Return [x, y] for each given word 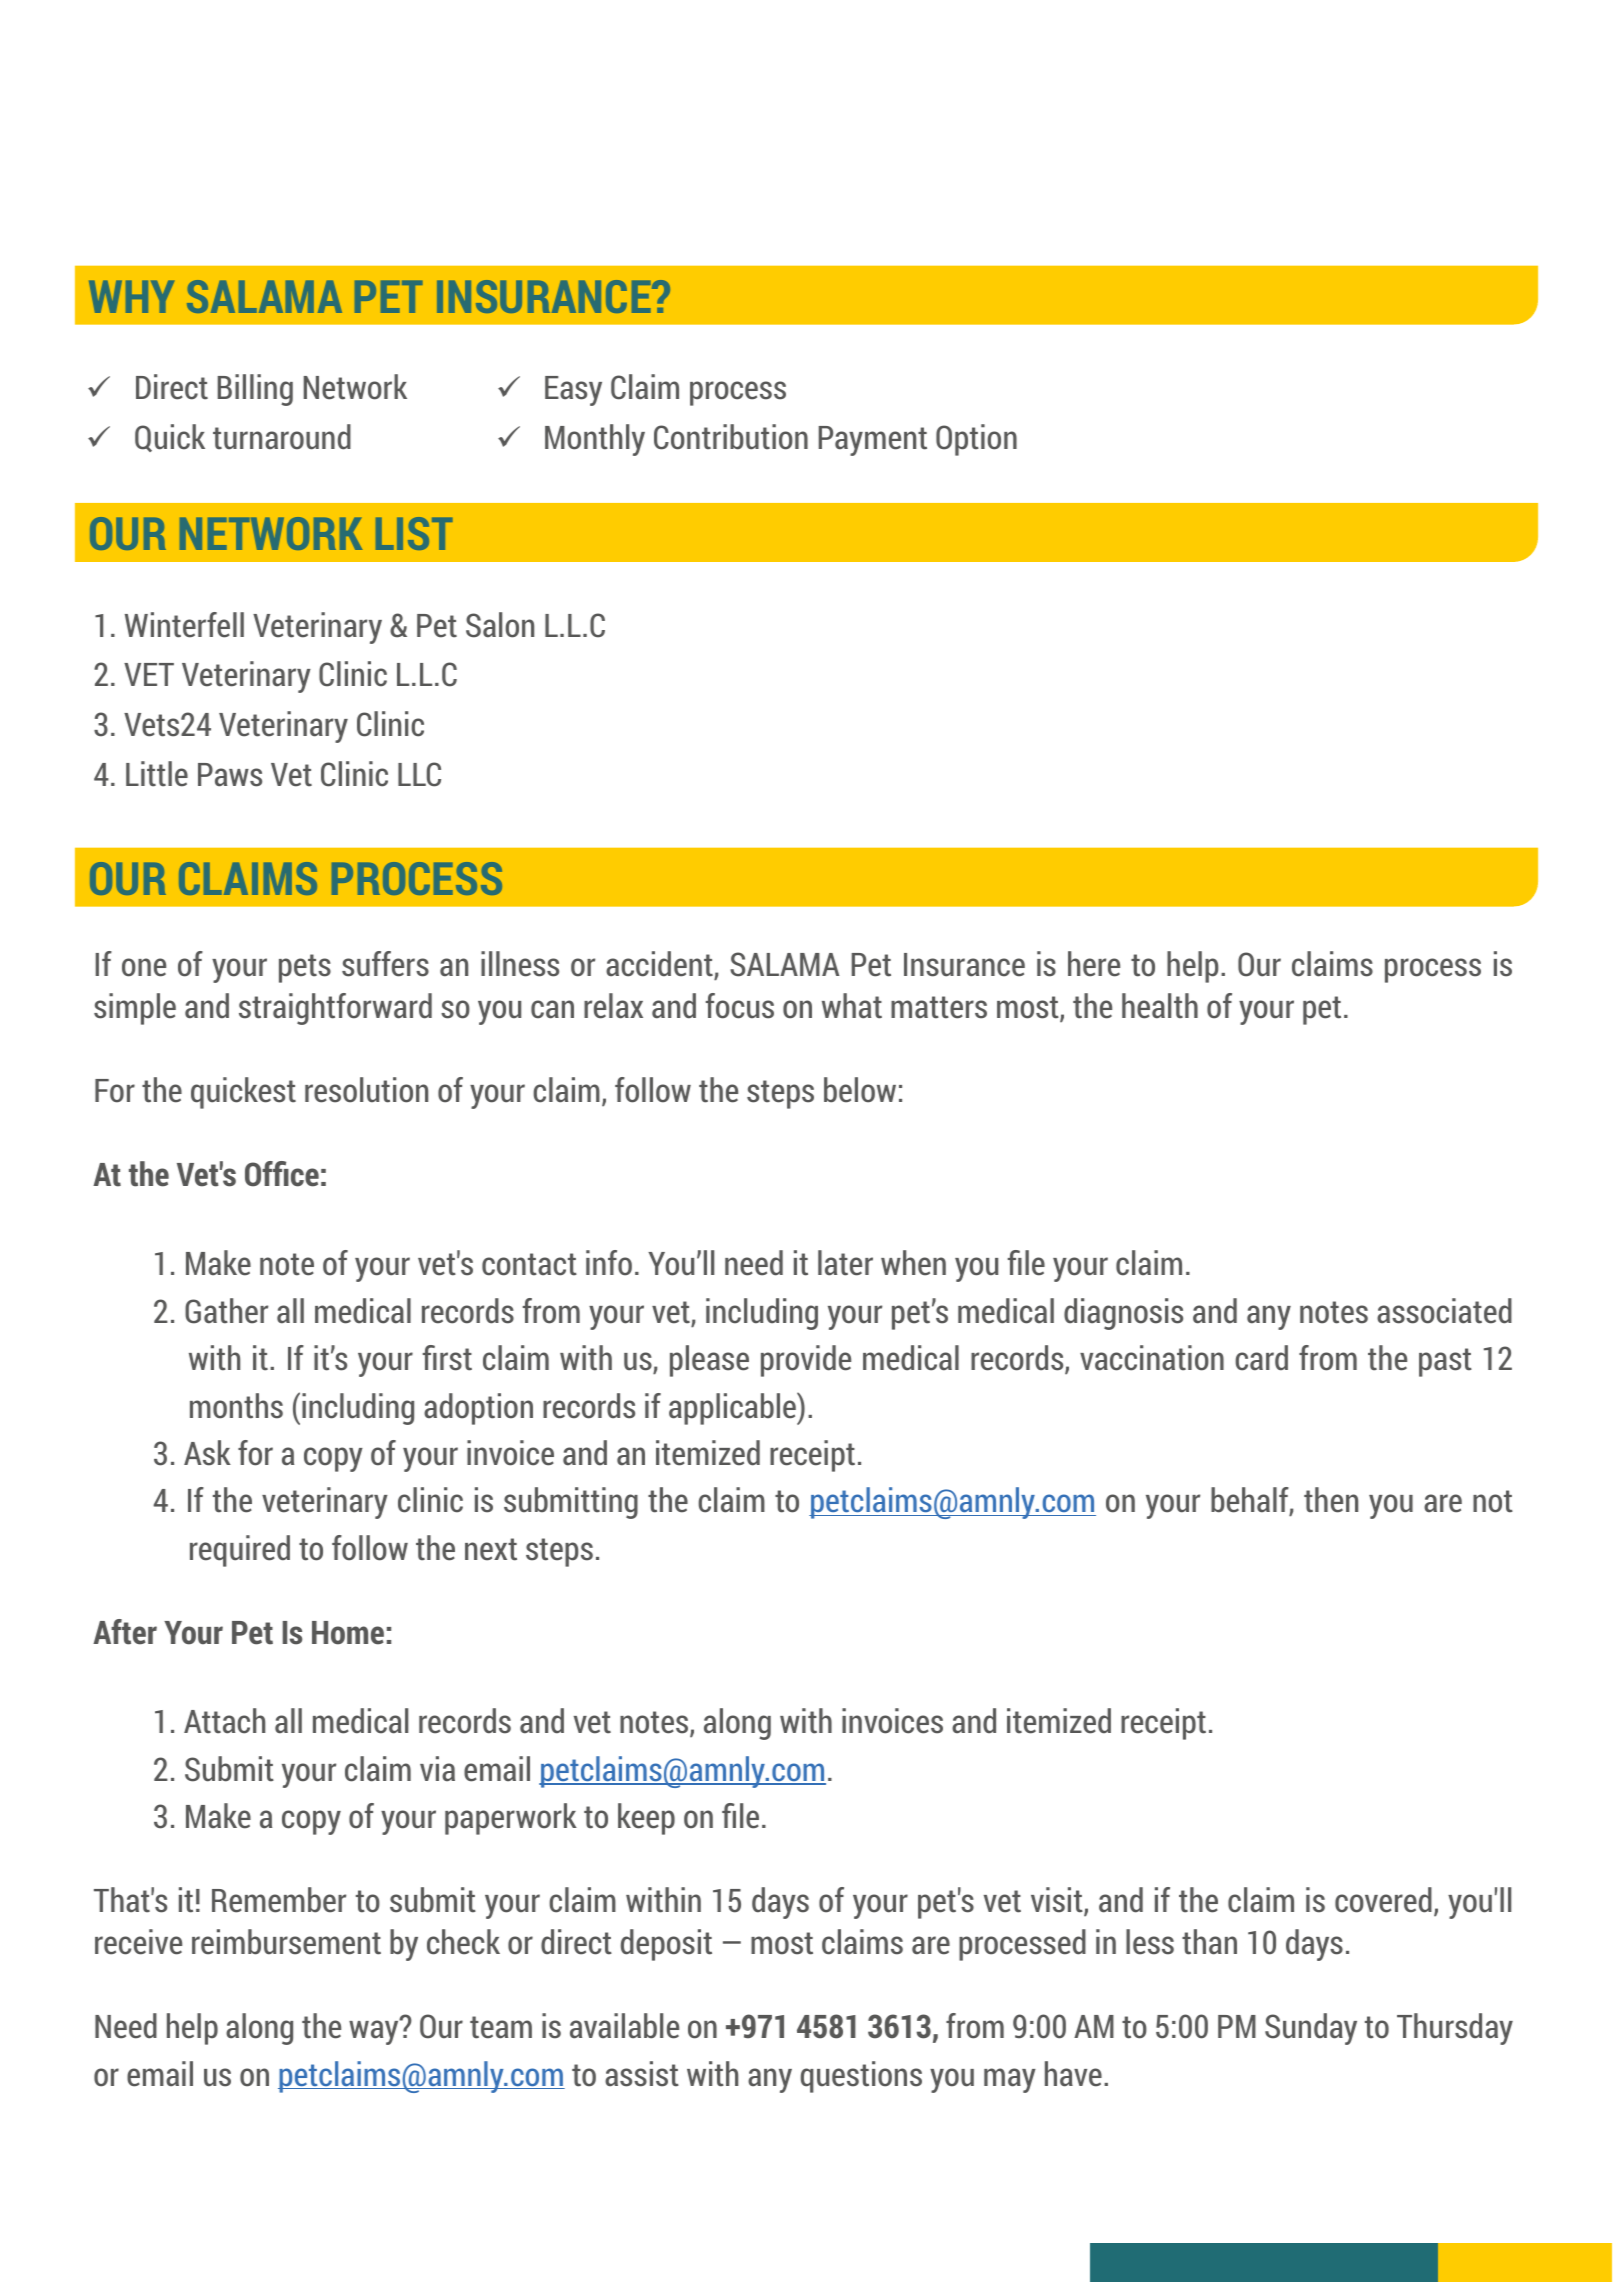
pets [305, 968]
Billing [255, 390]
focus [740, 1006]
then [1331, 1500]
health [1160, 1006]
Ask [207, 1453]
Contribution [731, 437]
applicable [733, 1408]
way [375, 2032]
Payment [873, 441]
